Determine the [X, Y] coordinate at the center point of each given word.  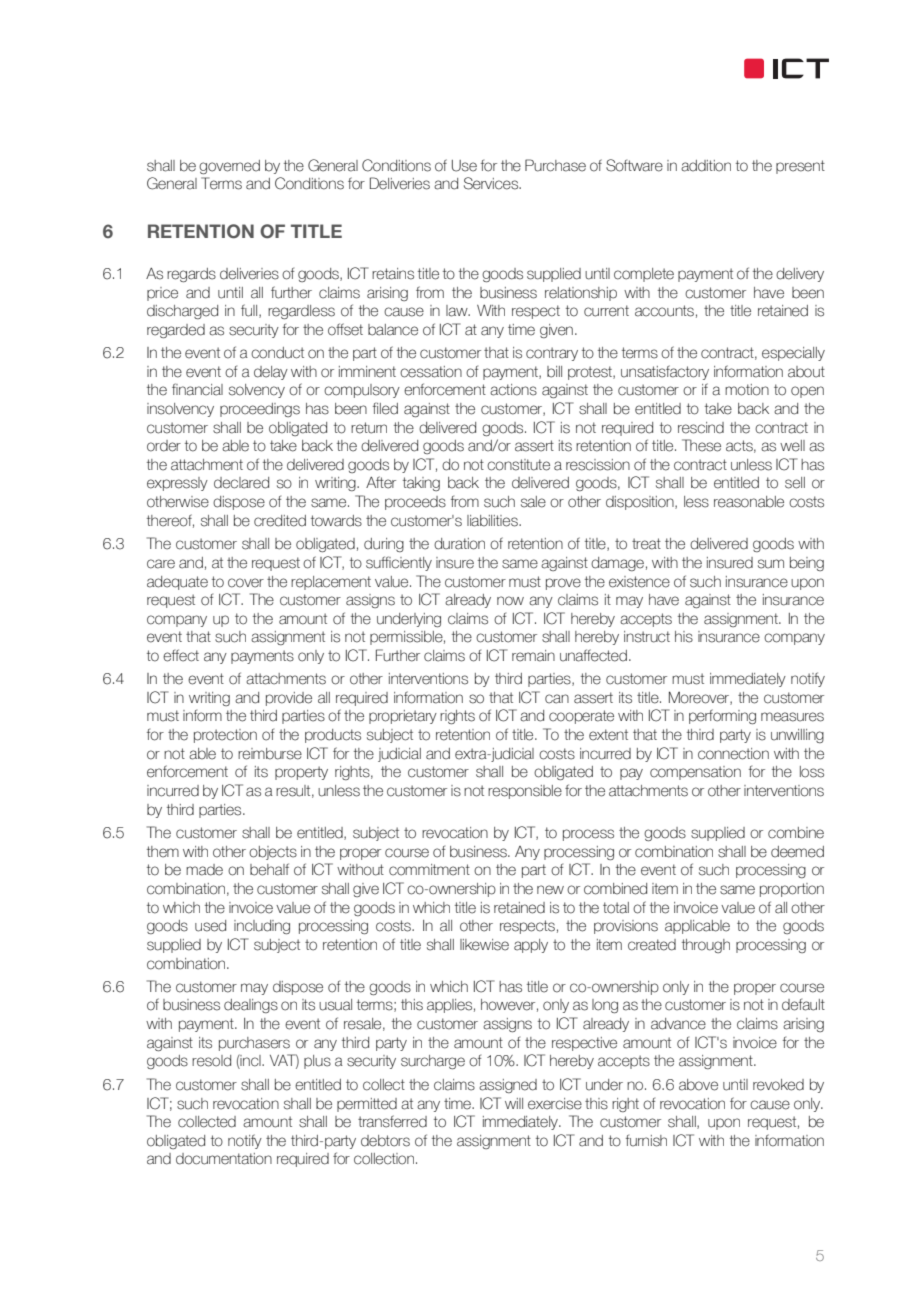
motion [747, 390]
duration [459, 544]
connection [733, 754]
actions [513, 390]
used [210, 926]
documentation [224, 1159]
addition [706, 166]
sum [771, 564]
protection [225, 736]
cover [246, 583]
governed [229, 167]
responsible [525, 792]
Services [492, 183]
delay [271, 373]
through [706, 946]
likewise [484, 945]
